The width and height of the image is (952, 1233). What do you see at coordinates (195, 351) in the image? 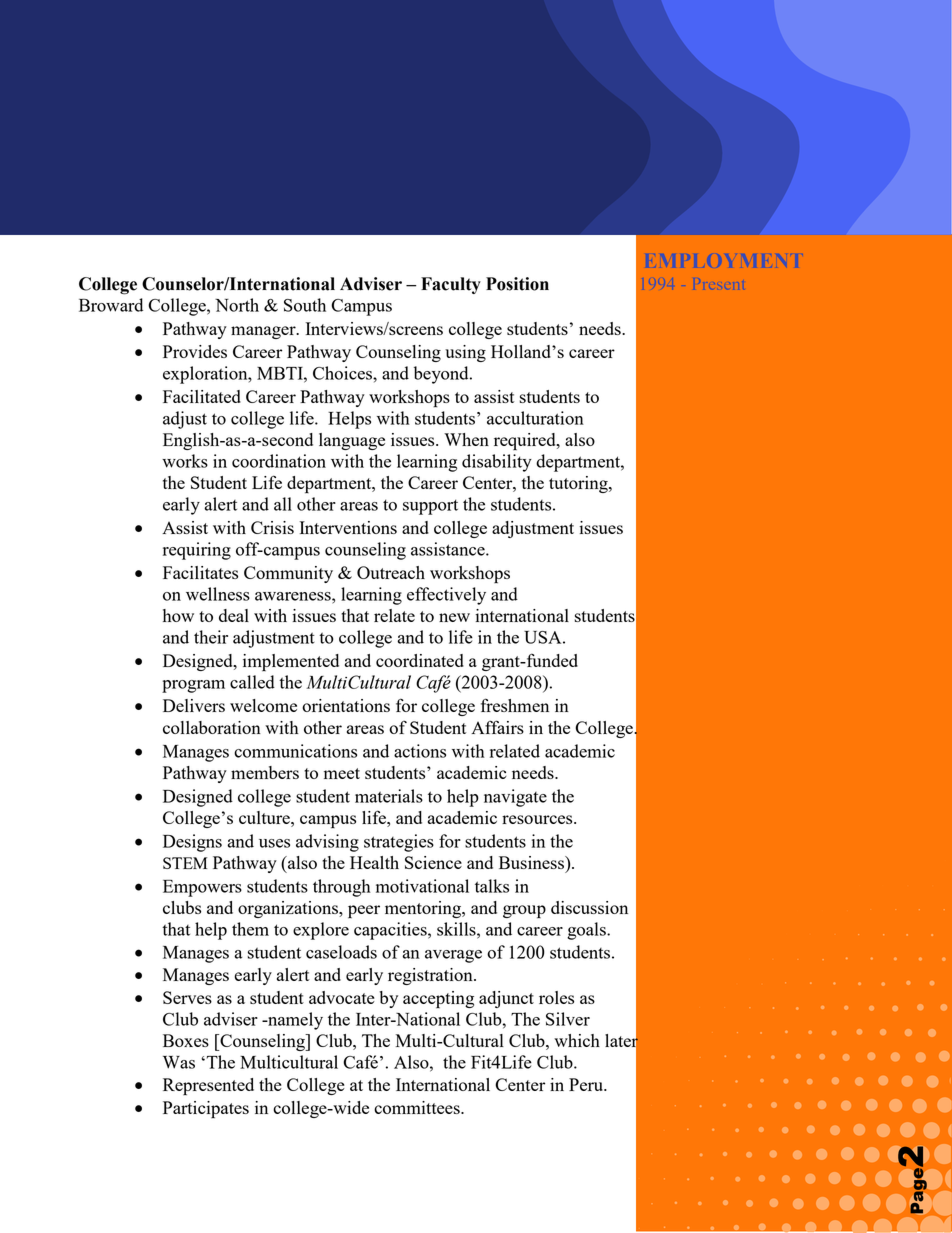
I see `Provides` at bounding box center [195, 351].
